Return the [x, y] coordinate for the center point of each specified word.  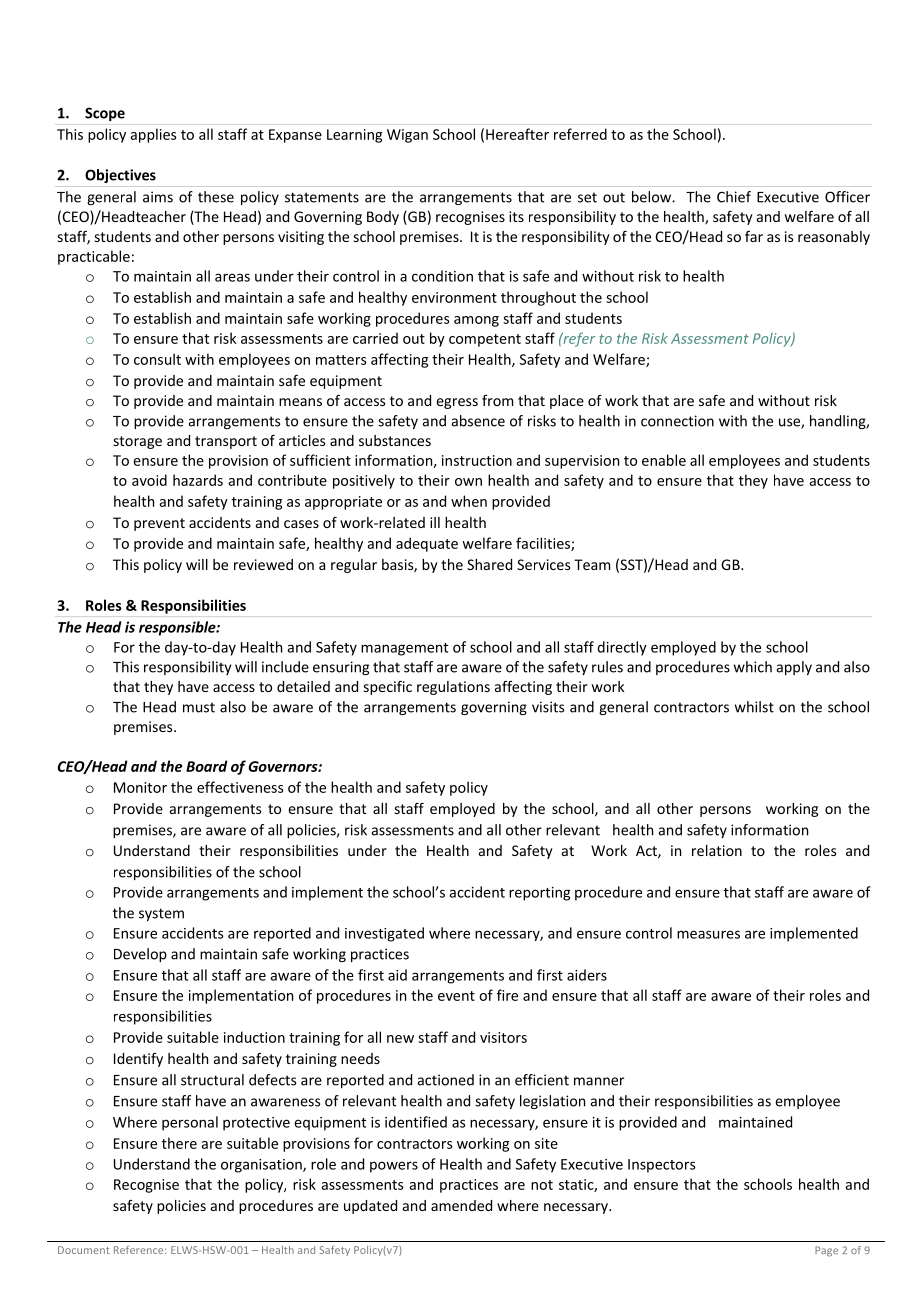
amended [461, 1205]
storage [138, 442]
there [179, 1143]
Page [826, 1251]
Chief [734, 197]
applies [153, 135]
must [199, 707]
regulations [453, 688]
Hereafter [517, 134]
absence [478, 421]
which [753, 667]
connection [677, 421]
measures [708, 934]
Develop [140, 955]
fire [507, 995]
